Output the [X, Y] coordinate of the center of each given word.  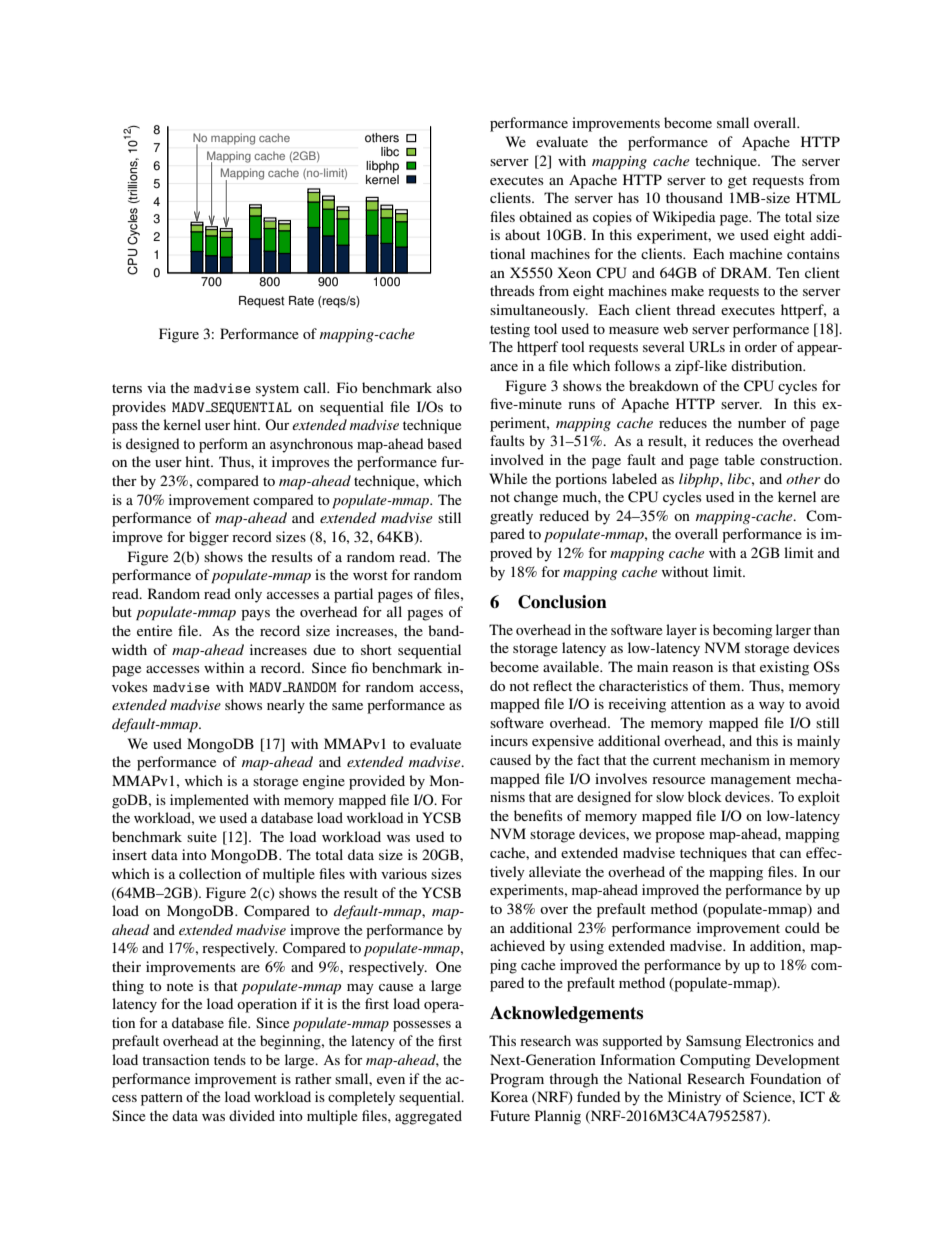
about [522, 234]
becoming [742, 631]
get [737, 182]
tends [230, 1059]
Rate [301, 301]
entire [154, 630]
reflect [552, 685]
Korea [509, 1096]
